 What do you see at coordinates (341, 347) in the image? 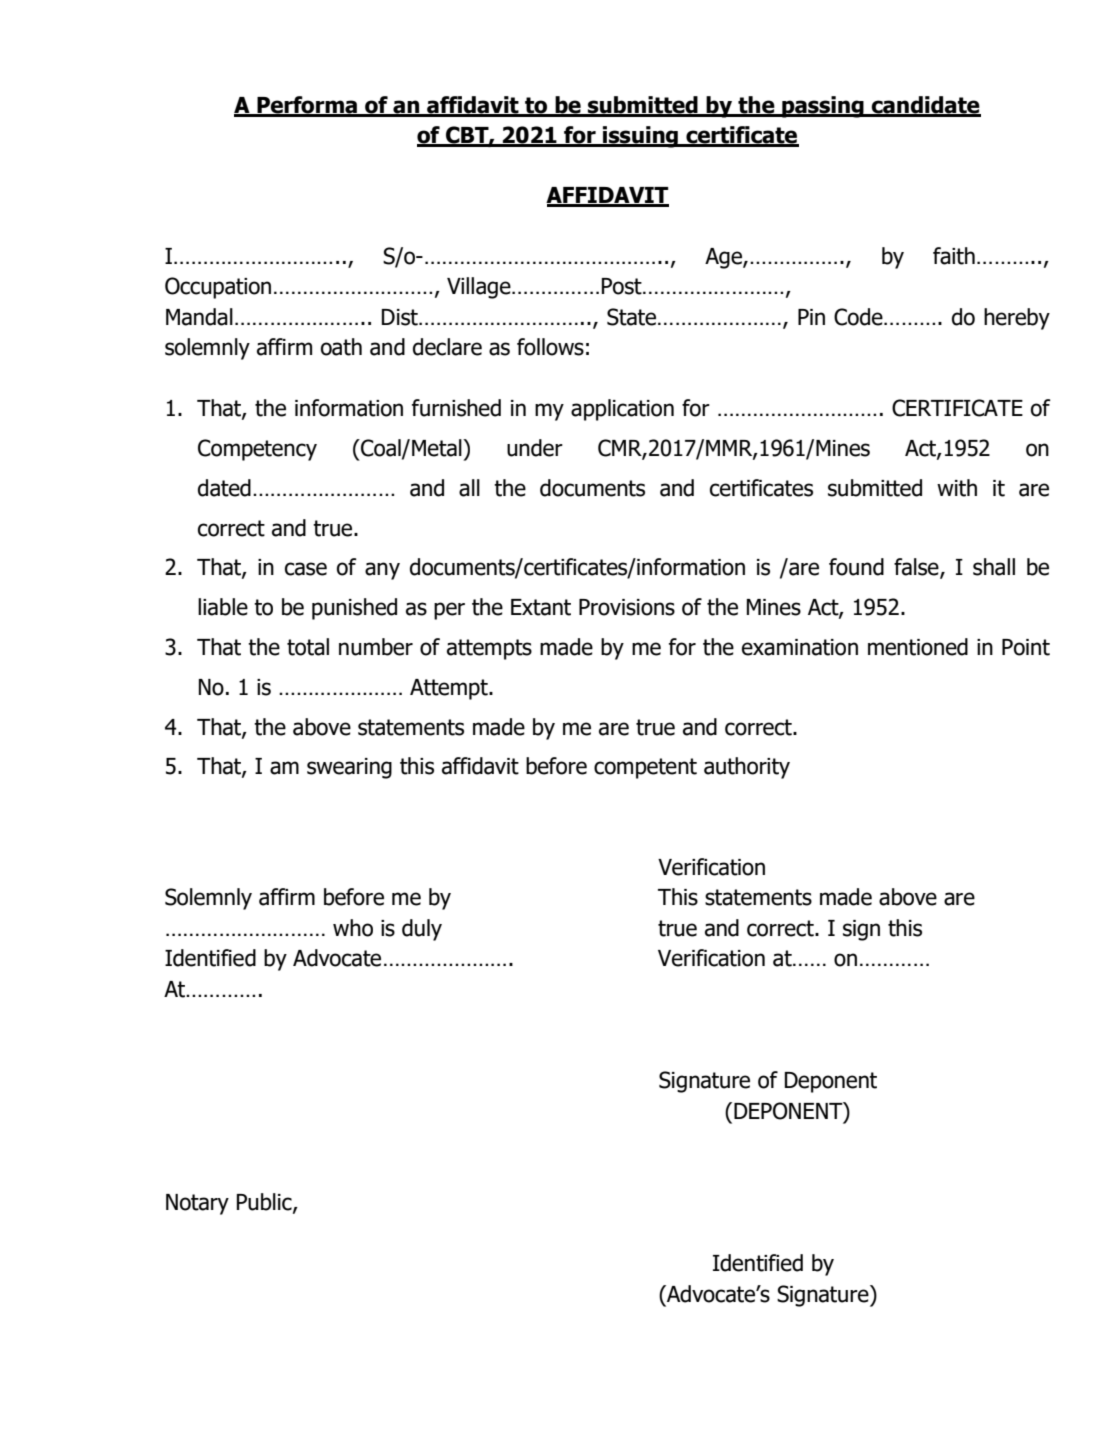
I see `oath` at bounding box center [341, 347].
